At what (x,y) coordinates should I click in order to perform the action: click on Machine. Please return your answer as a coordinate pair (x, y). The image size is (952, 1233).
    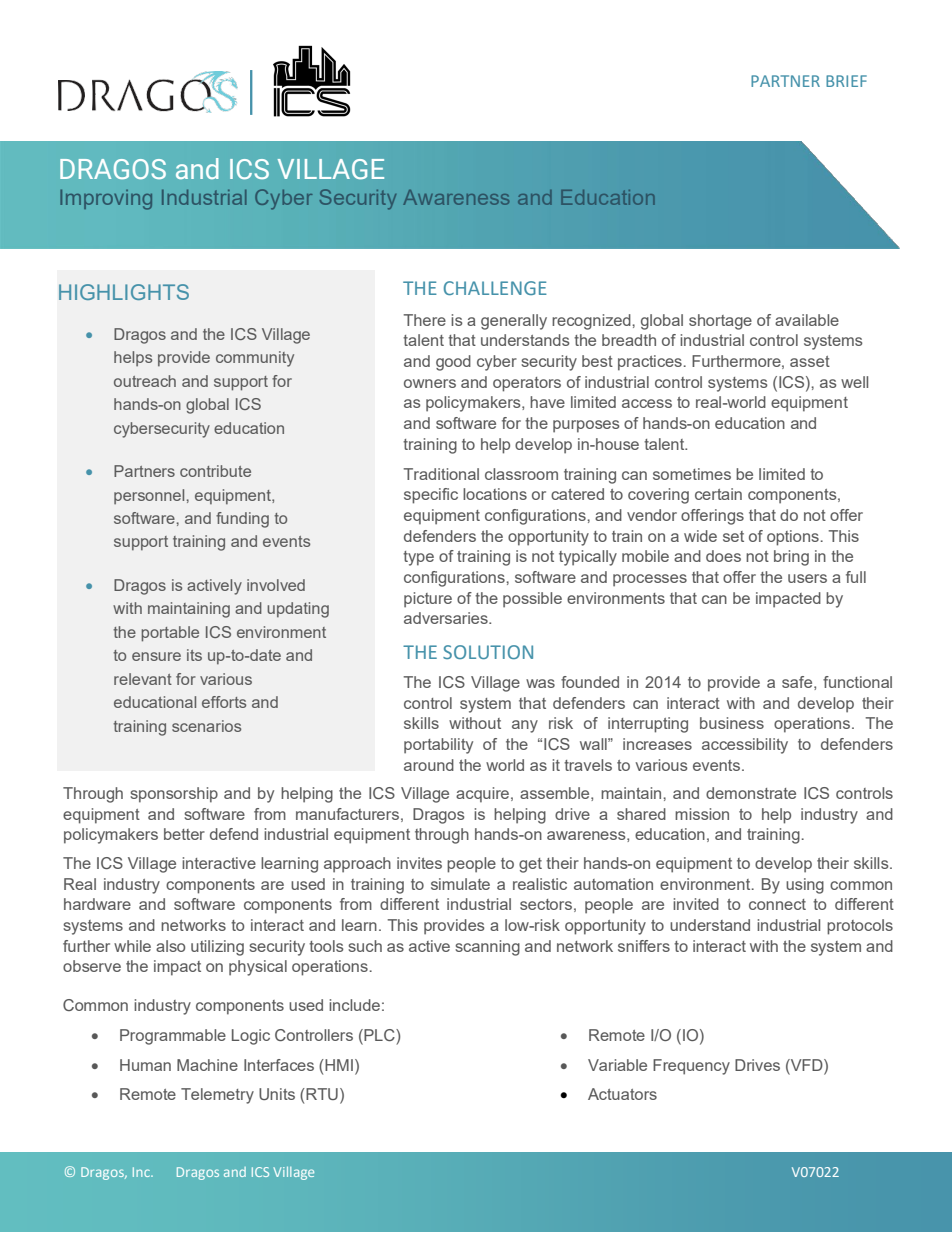
    Looking at the image, I should click on (207, 1065).
